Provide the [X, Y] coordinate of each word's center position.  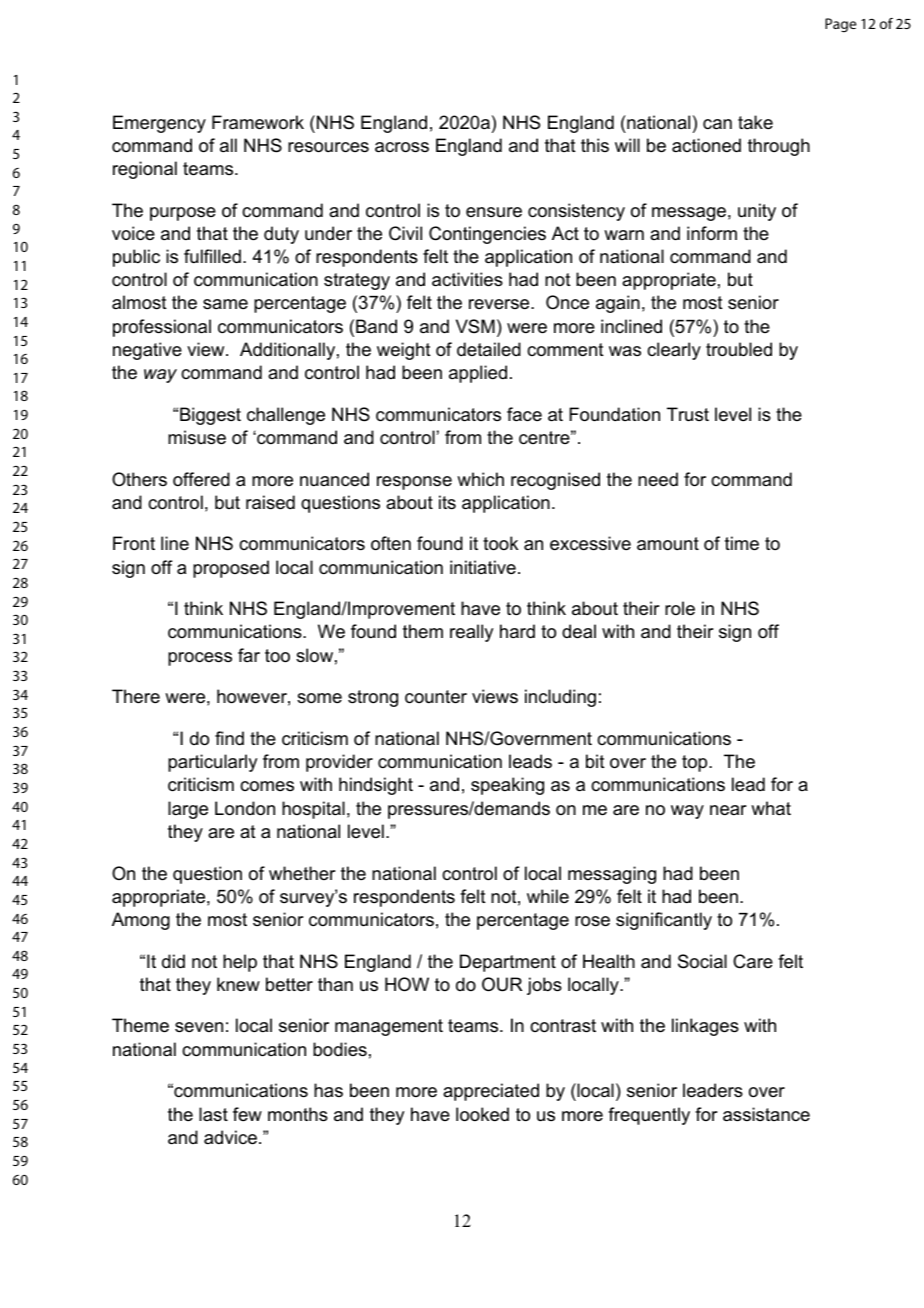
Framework [258, 122]
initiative [483, 567]
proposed [231, 569]
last [213, 1114]
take [755, 122]
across [402, 147]
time [742, 543]
